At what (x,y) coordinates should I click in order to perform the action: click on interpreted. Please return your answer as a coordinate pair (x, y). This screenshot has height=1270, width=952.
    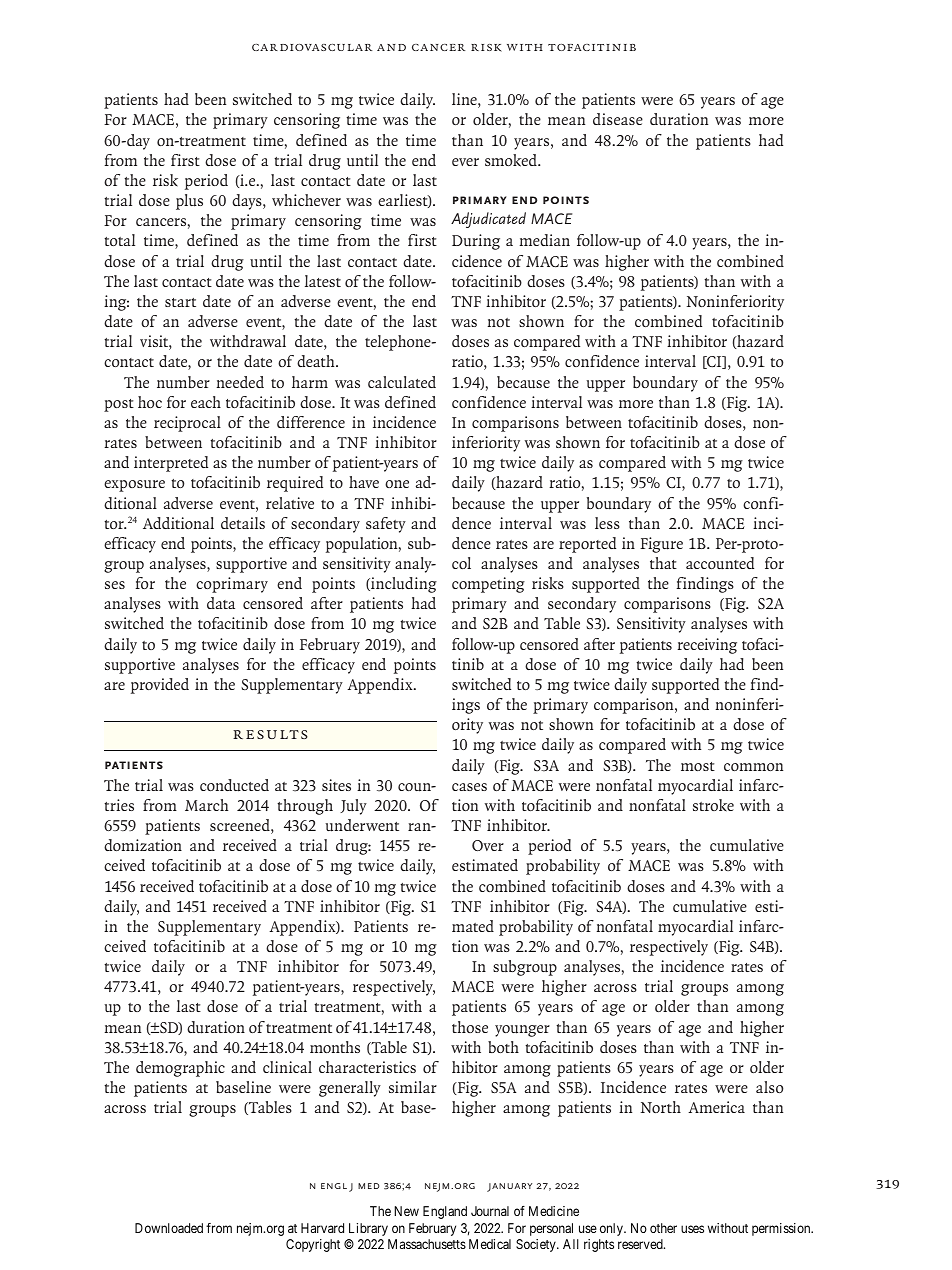
    Looking at the image, I should click on (171, 464).
